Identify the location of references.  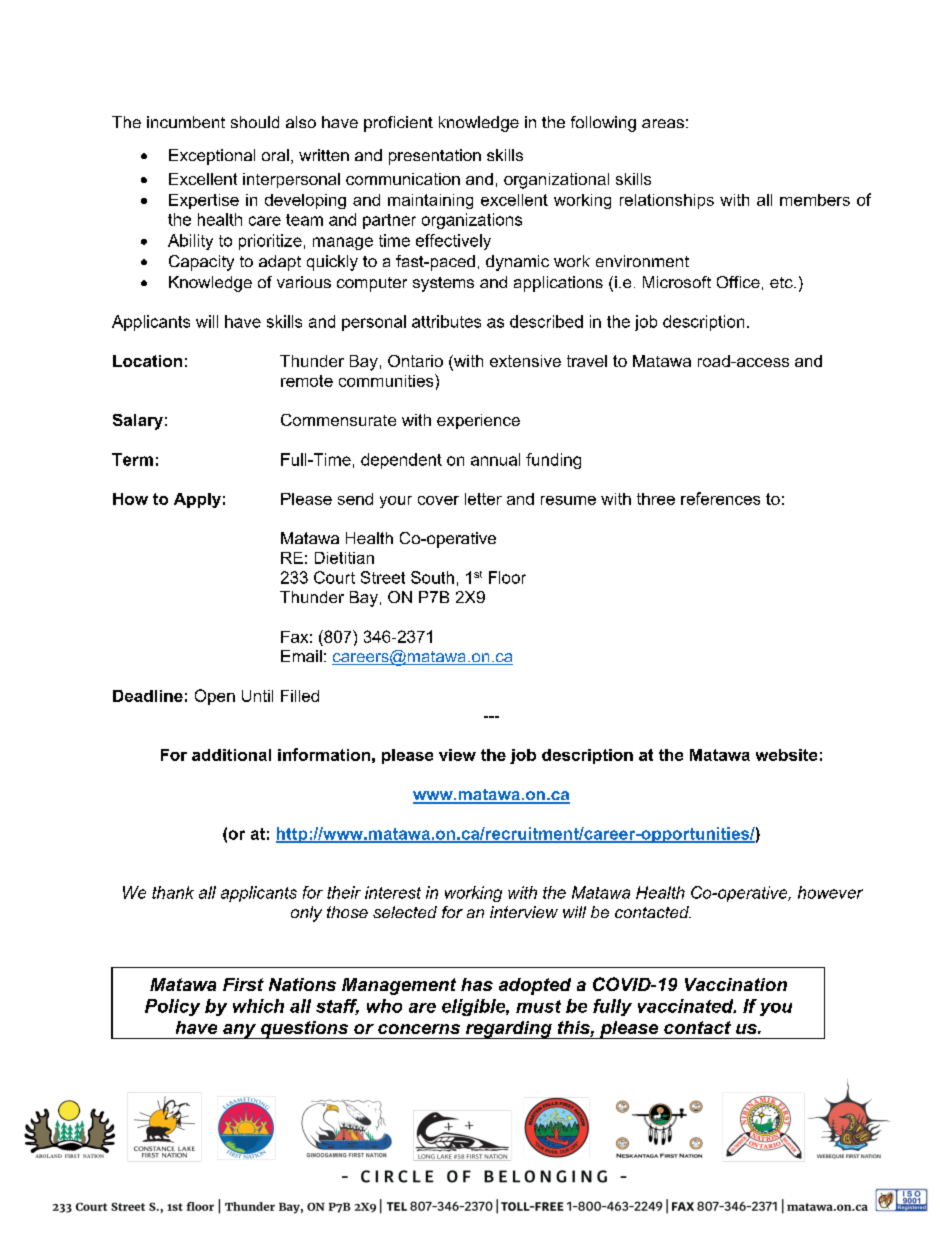
(720, 498).
